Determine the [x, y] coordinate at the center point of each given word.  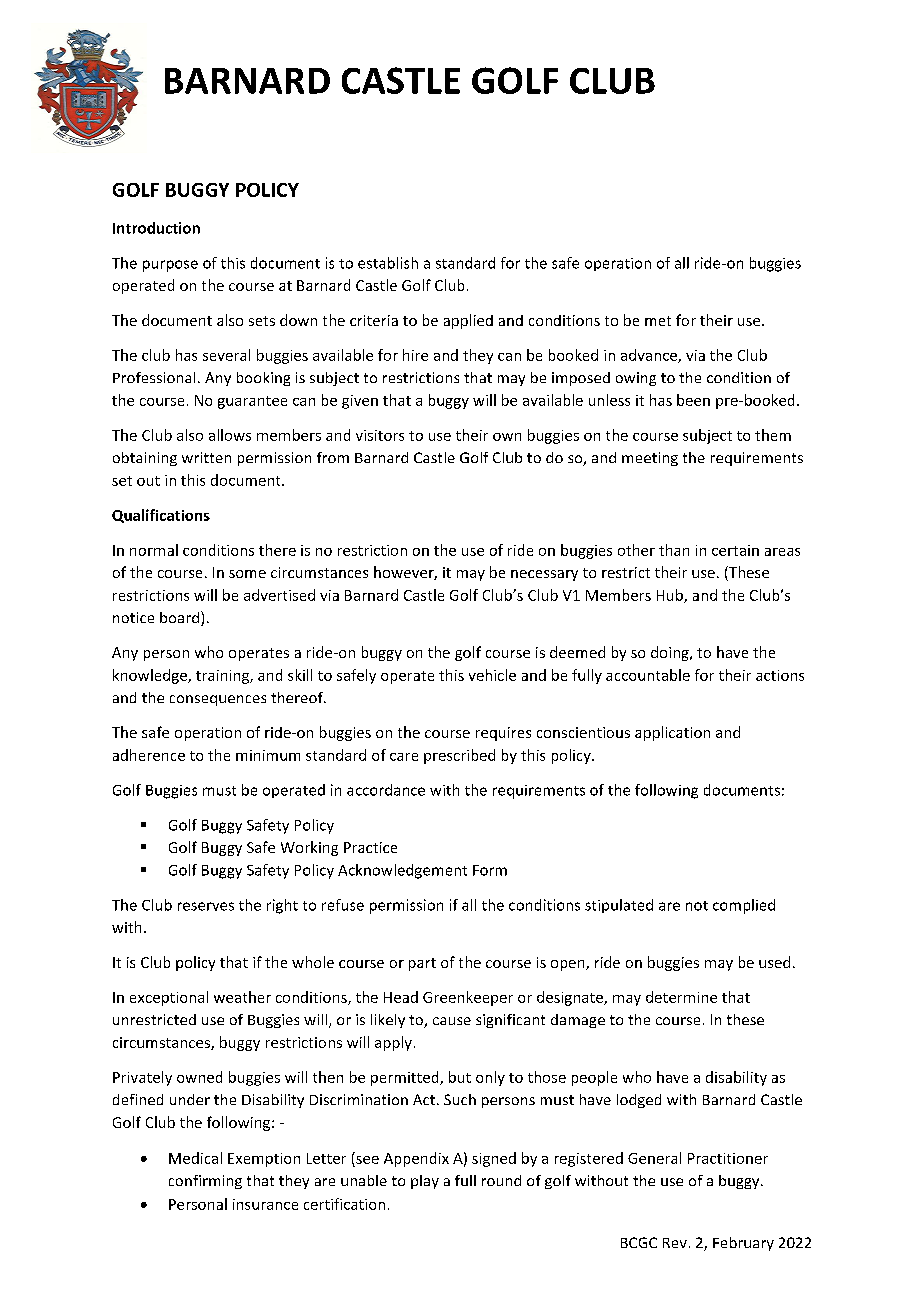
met [658, 321]
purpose [170, 266]
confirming [205, 1182]
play [425, 1182]
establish [388, 263]
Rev [675, 1243]
